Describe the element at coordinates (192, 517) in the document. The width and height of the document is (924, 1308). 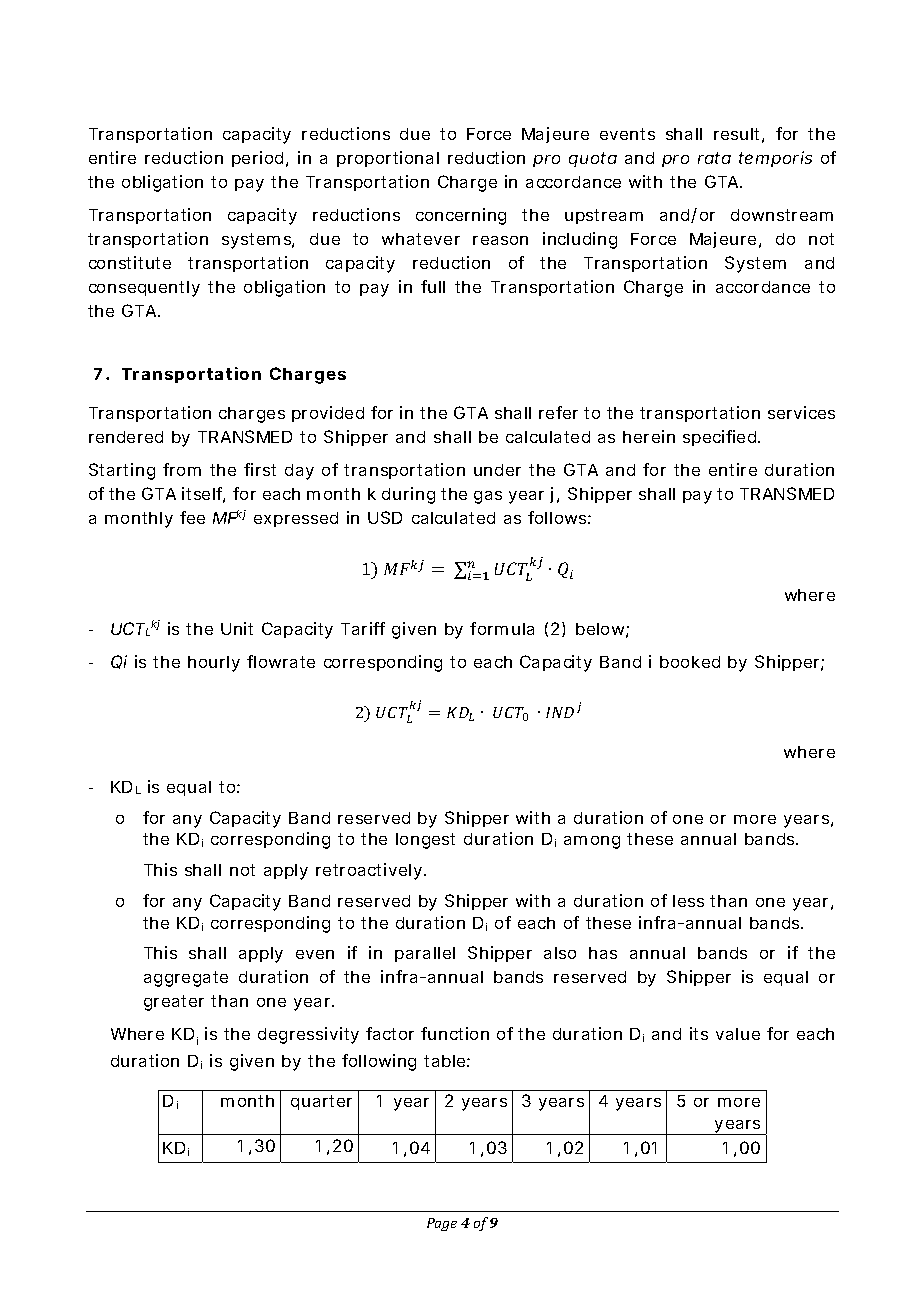
I see `fee` at that location.
